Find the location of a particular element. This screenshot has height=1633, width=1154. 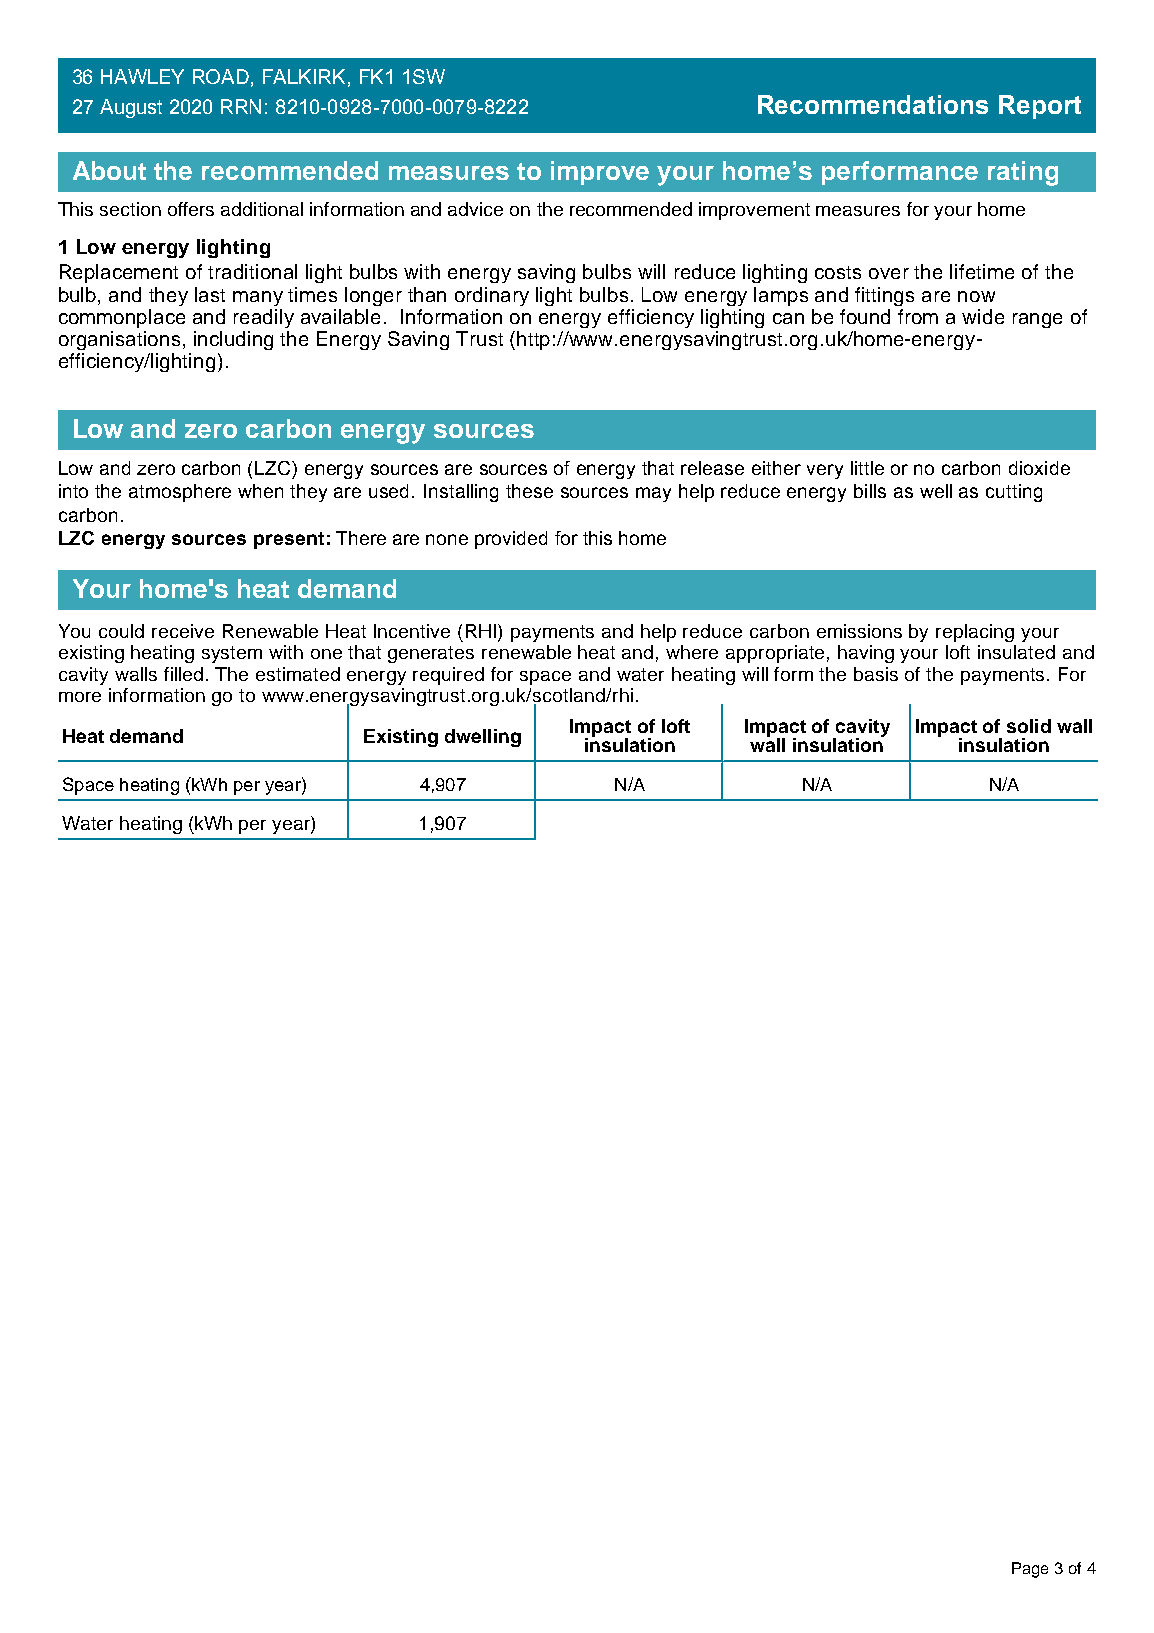

RRN is located at coordinates (241, 106).
